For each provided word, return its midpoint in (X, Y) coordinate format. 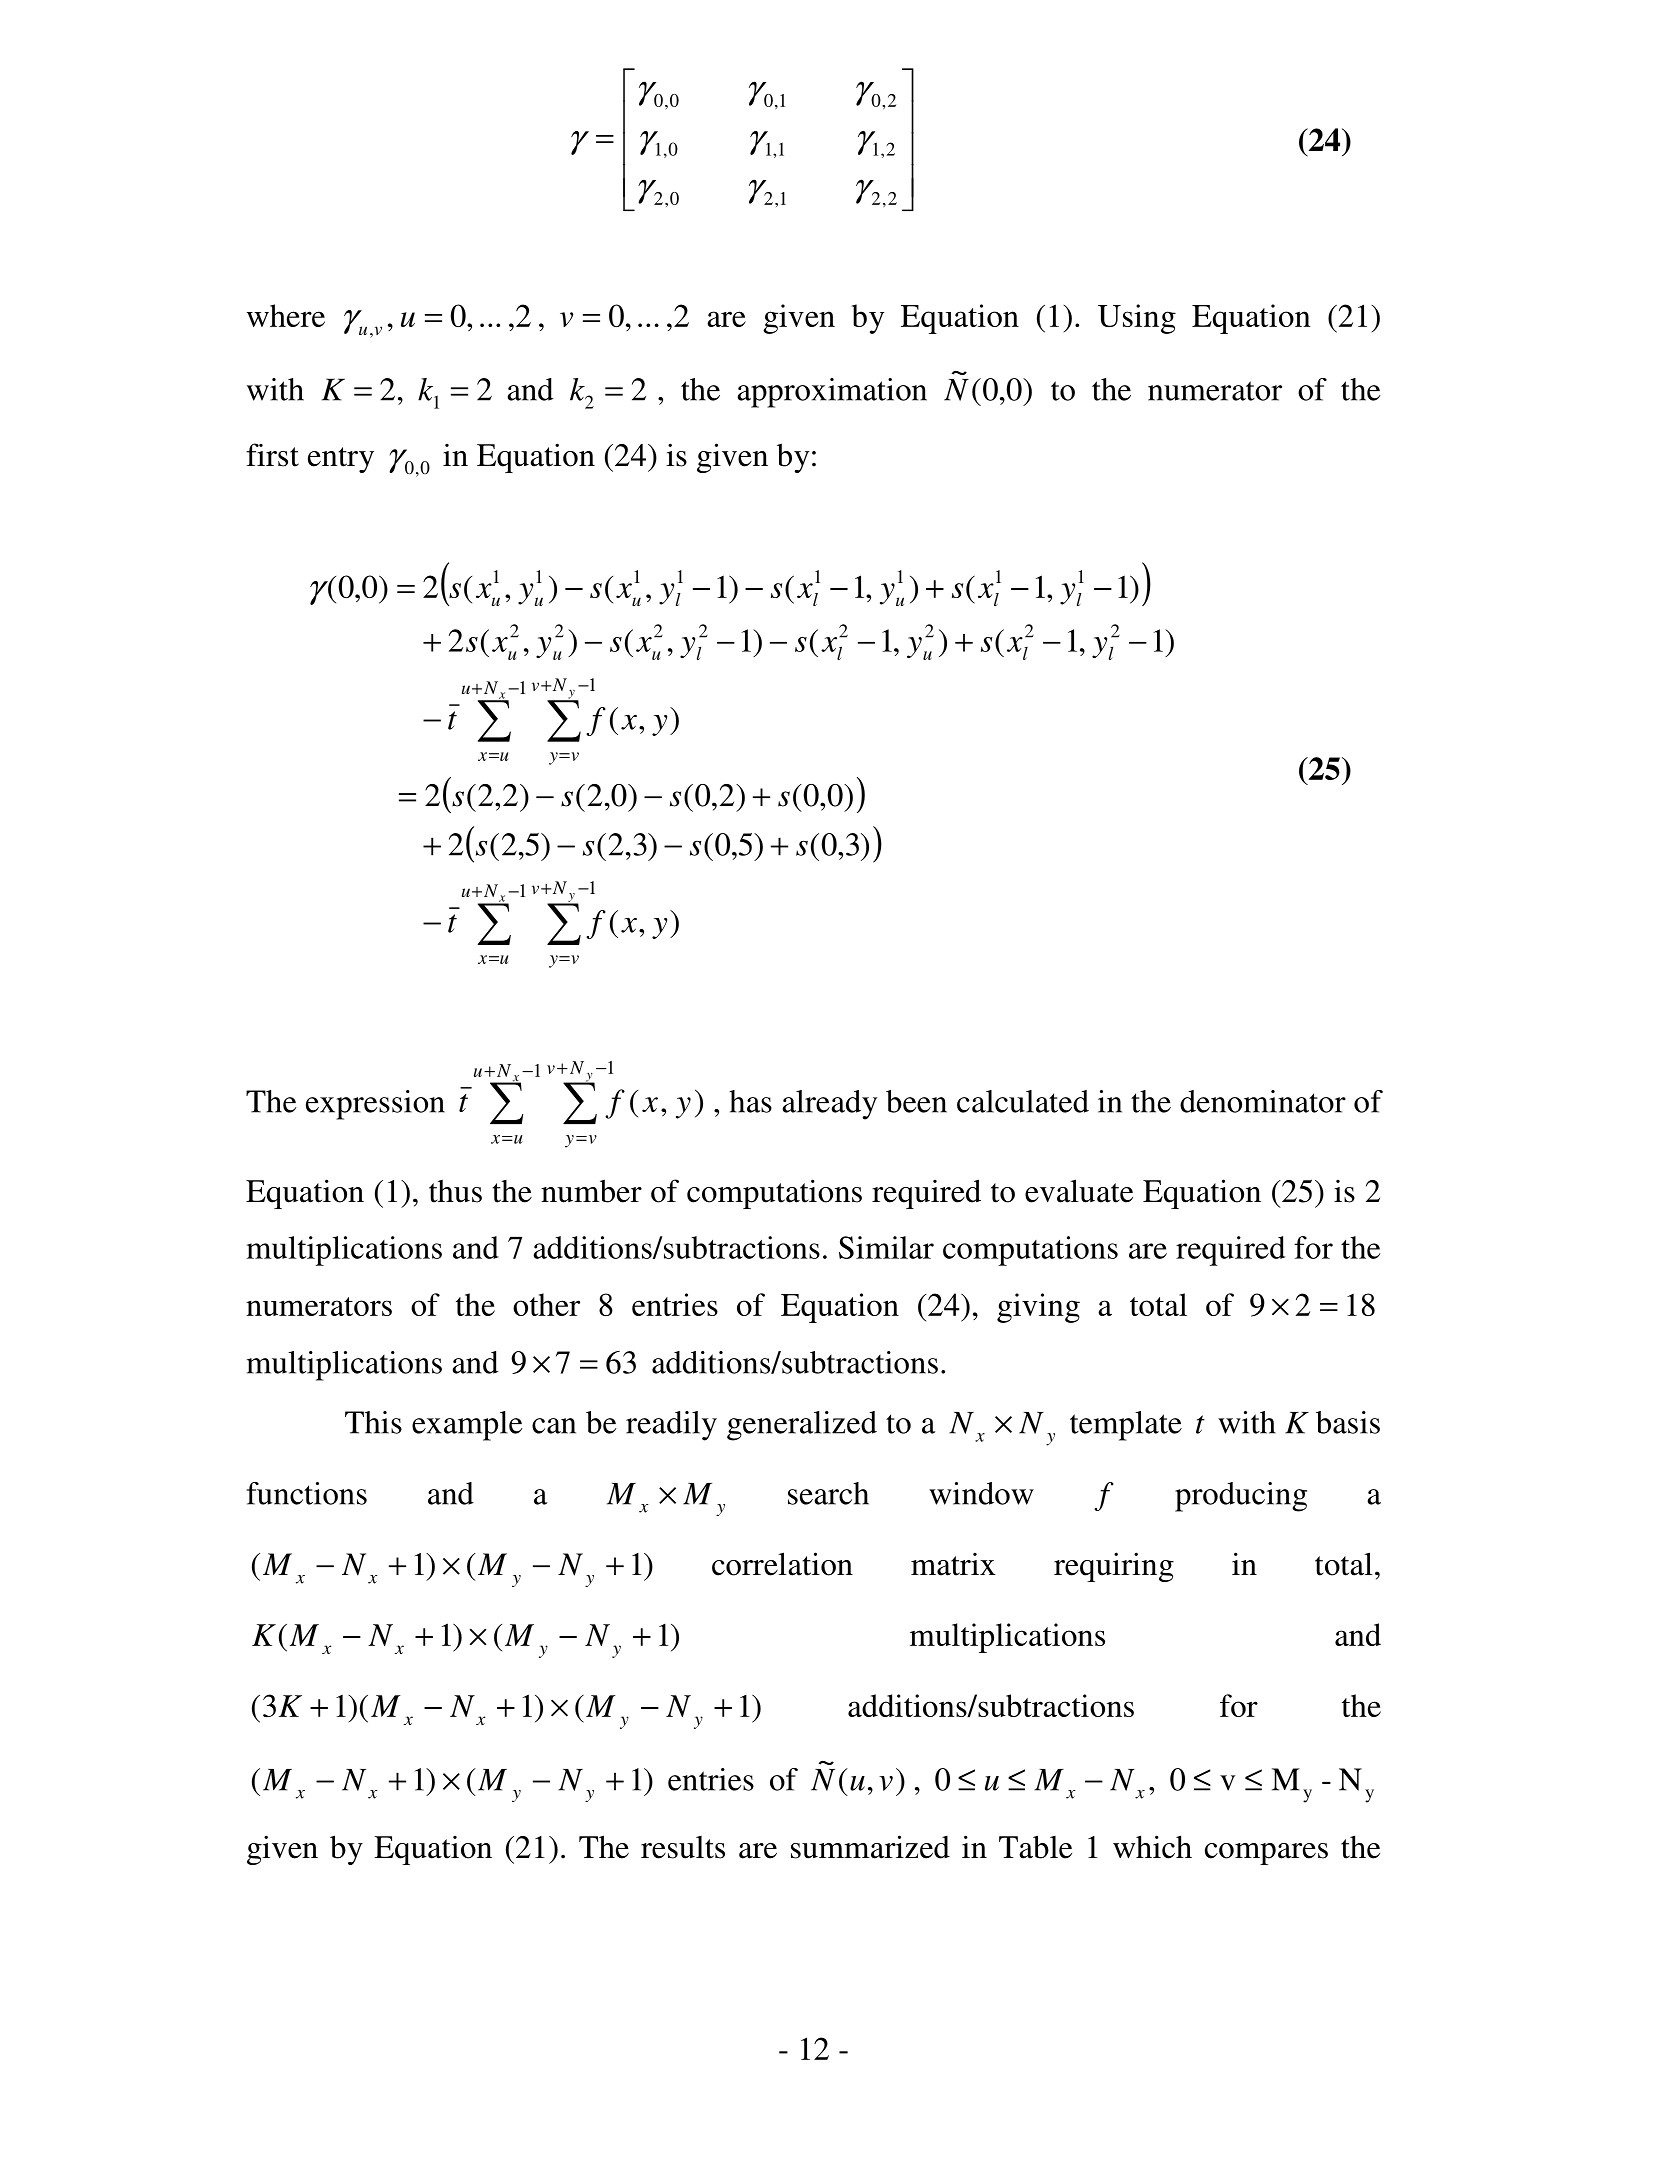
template (1126, 1426)
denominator (1263, 1101)
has (750, 1101)
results (683, 1847)
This (373, 1422)
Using (1137, 319)
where (286, 315)
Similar (886, 1247)
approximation (832, 393)
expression (375, 1105)
